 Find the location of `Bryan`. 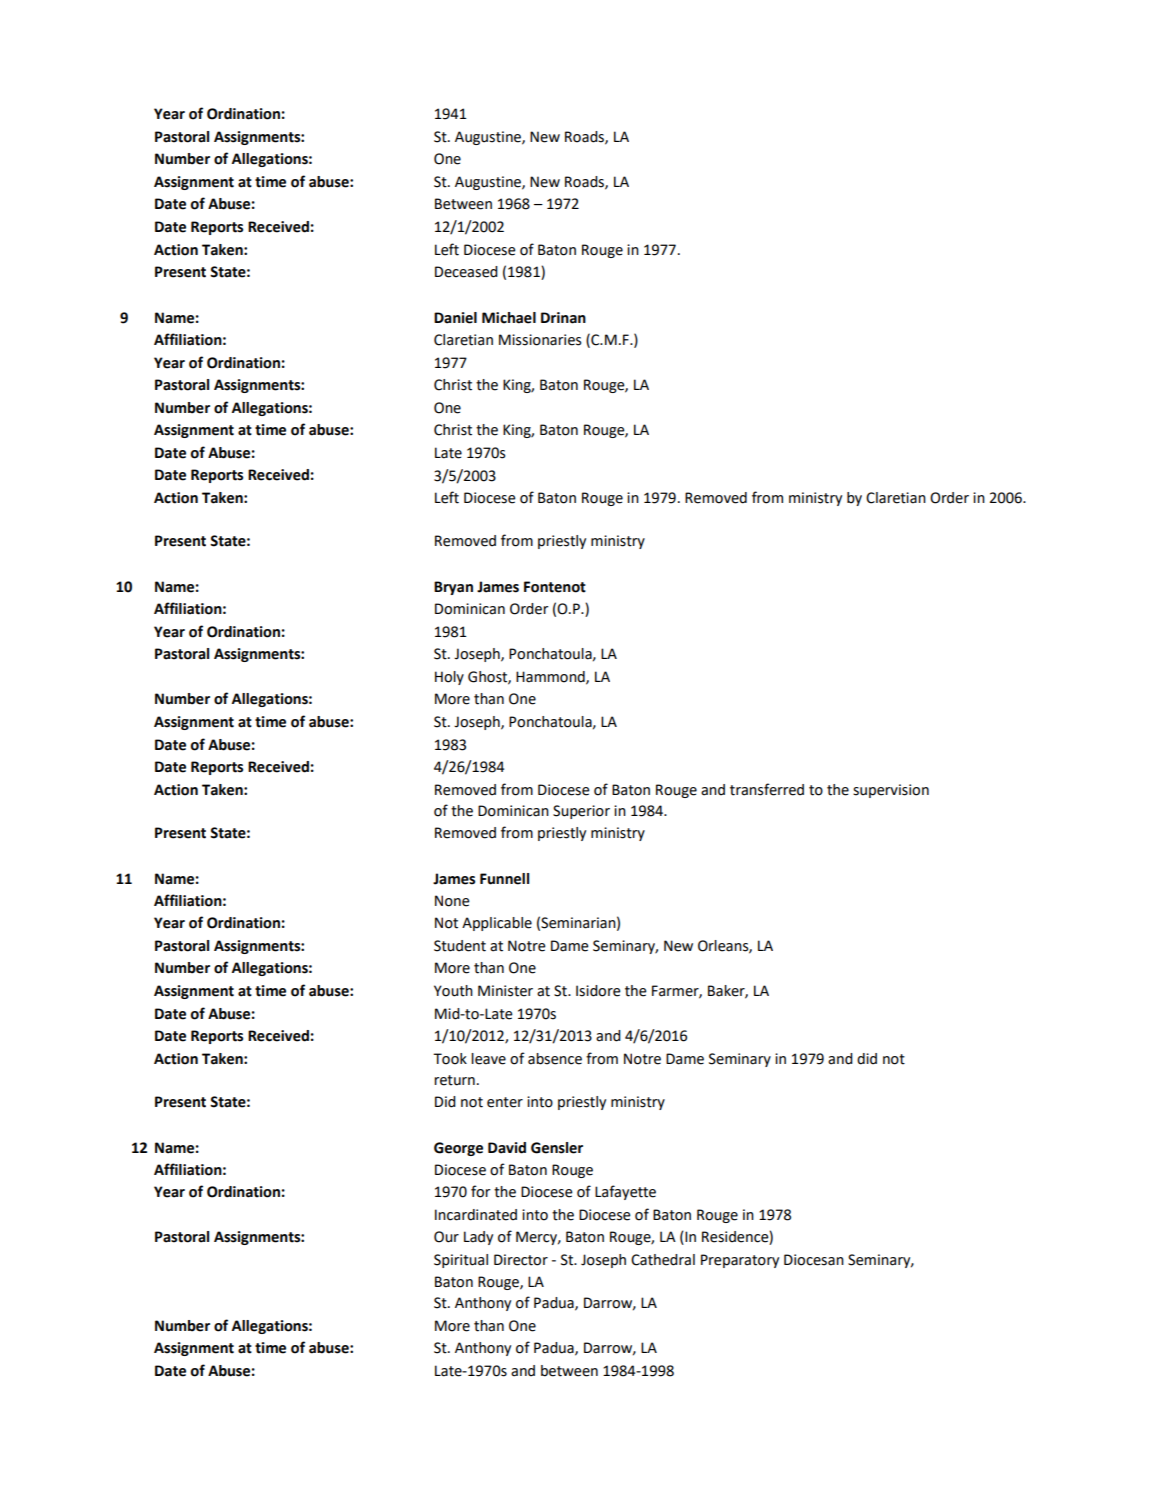

Bryan is located at coordinates (453, 588).
